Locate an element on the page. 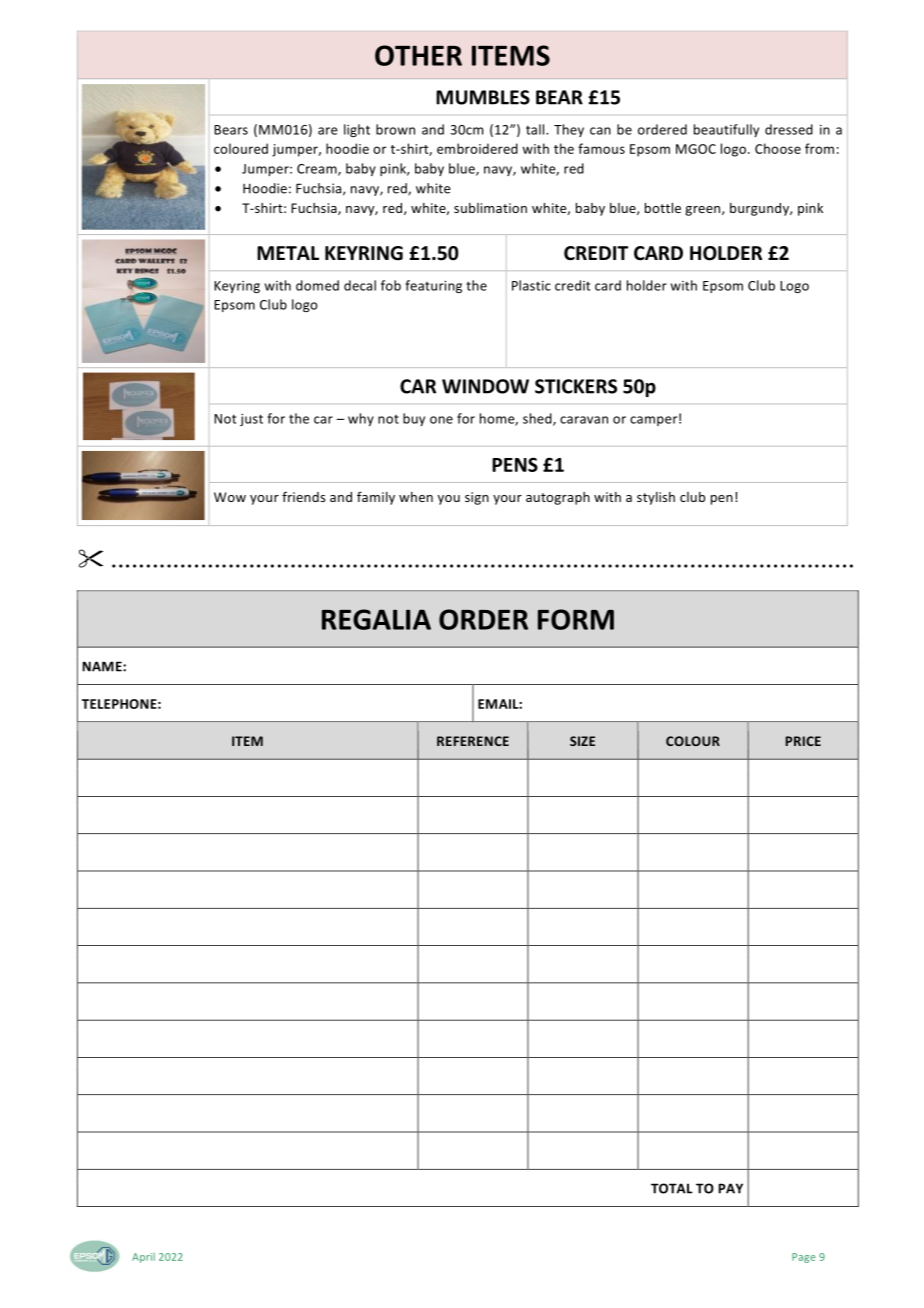 Image resolution: width=924 pixels, height=1308 pixels. PRICE is located at coordinates (803, 741).
